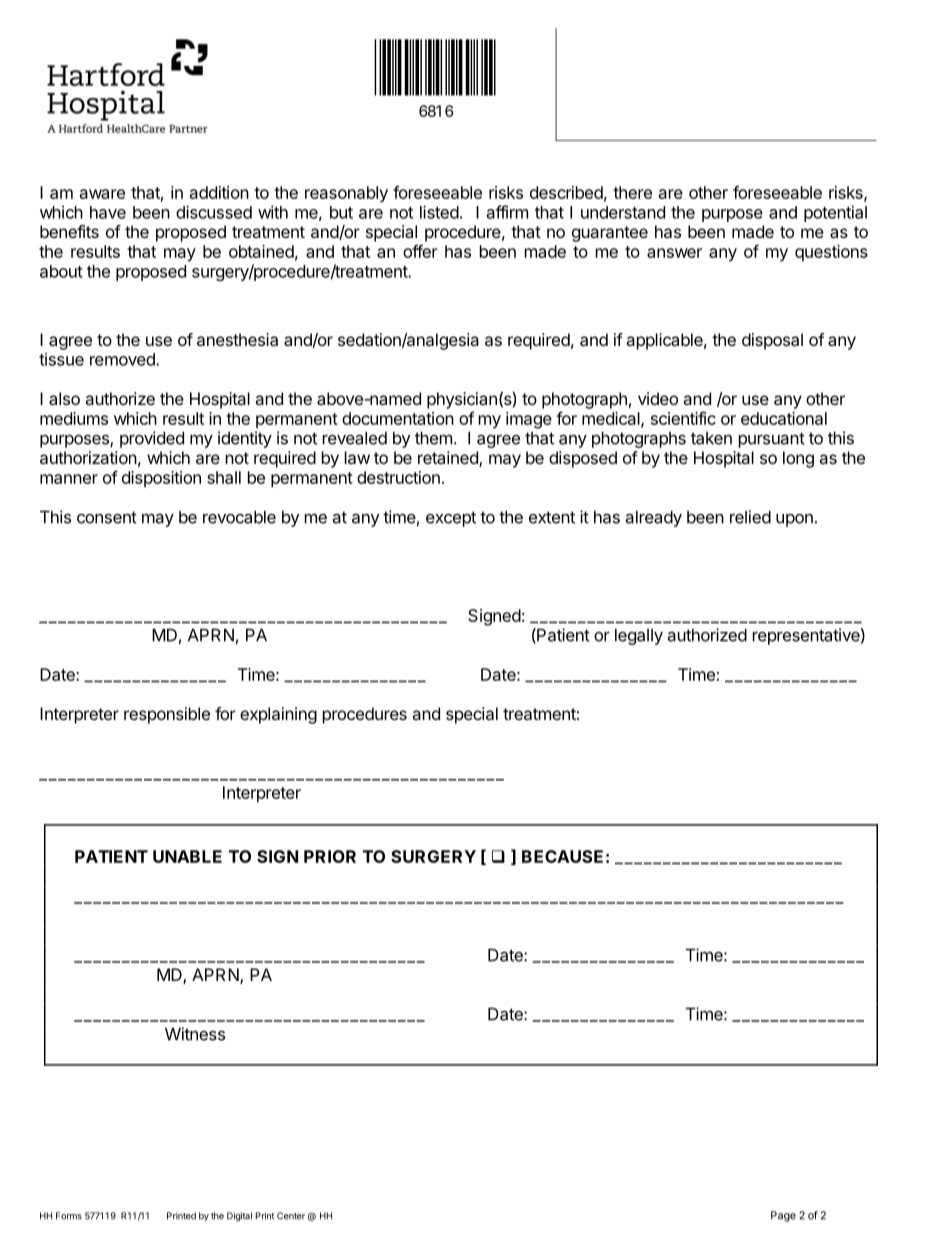 This page has height=1233, width=952. Describe the element at coordinates (783, 1216) in the page. I see `Page` at that location.
